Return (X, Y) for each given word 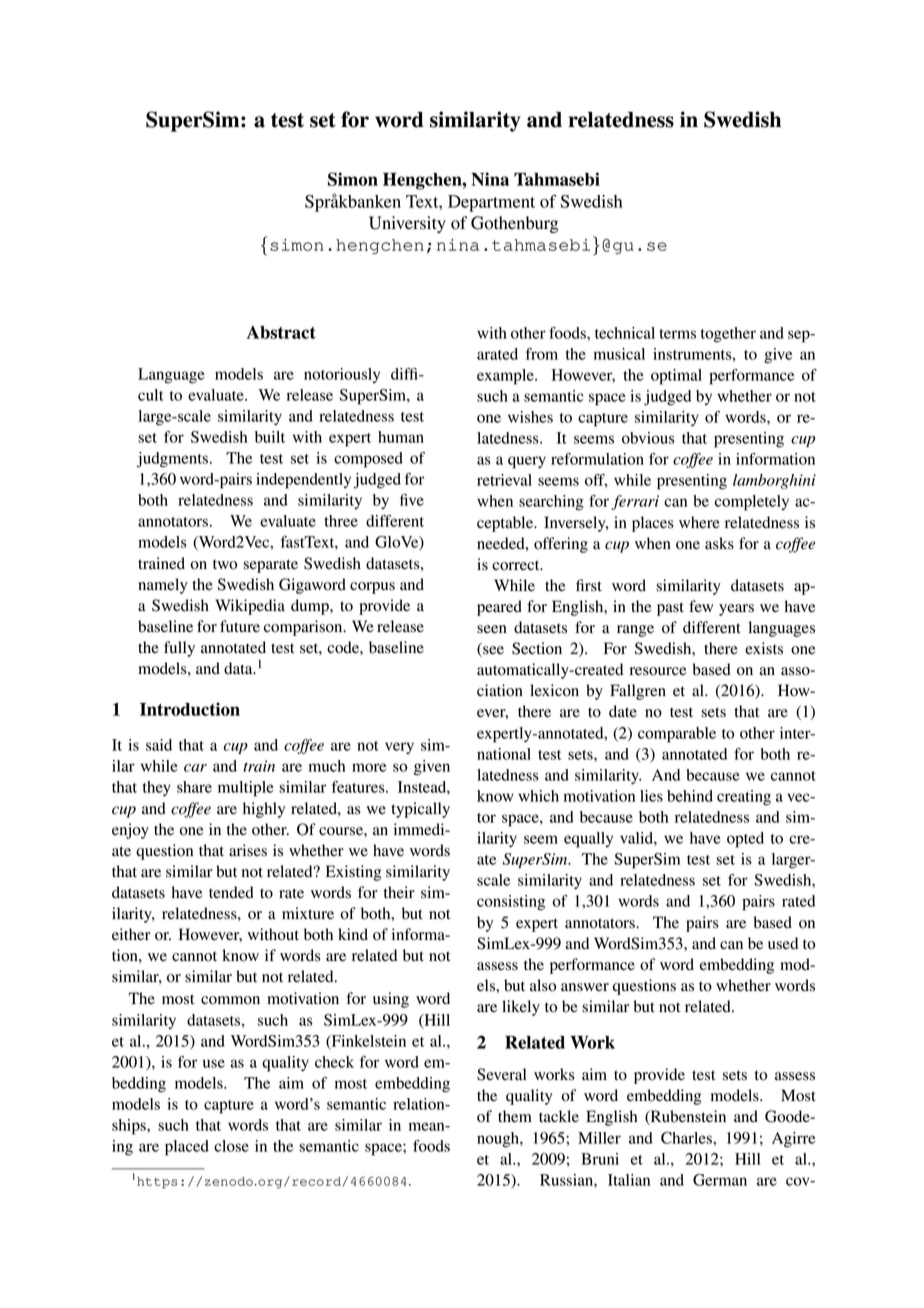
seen (492, 629)
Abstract (281, 332)
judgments (172, 460)
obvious (648, 438)
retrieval (504, 480)
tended (231, 892)
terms (677, 334)
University (407, 224)
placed (187, 1148)
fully (179, 649)
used (783, 943)
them (515, 1116)
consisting (511, 903)
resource (658, 671)
